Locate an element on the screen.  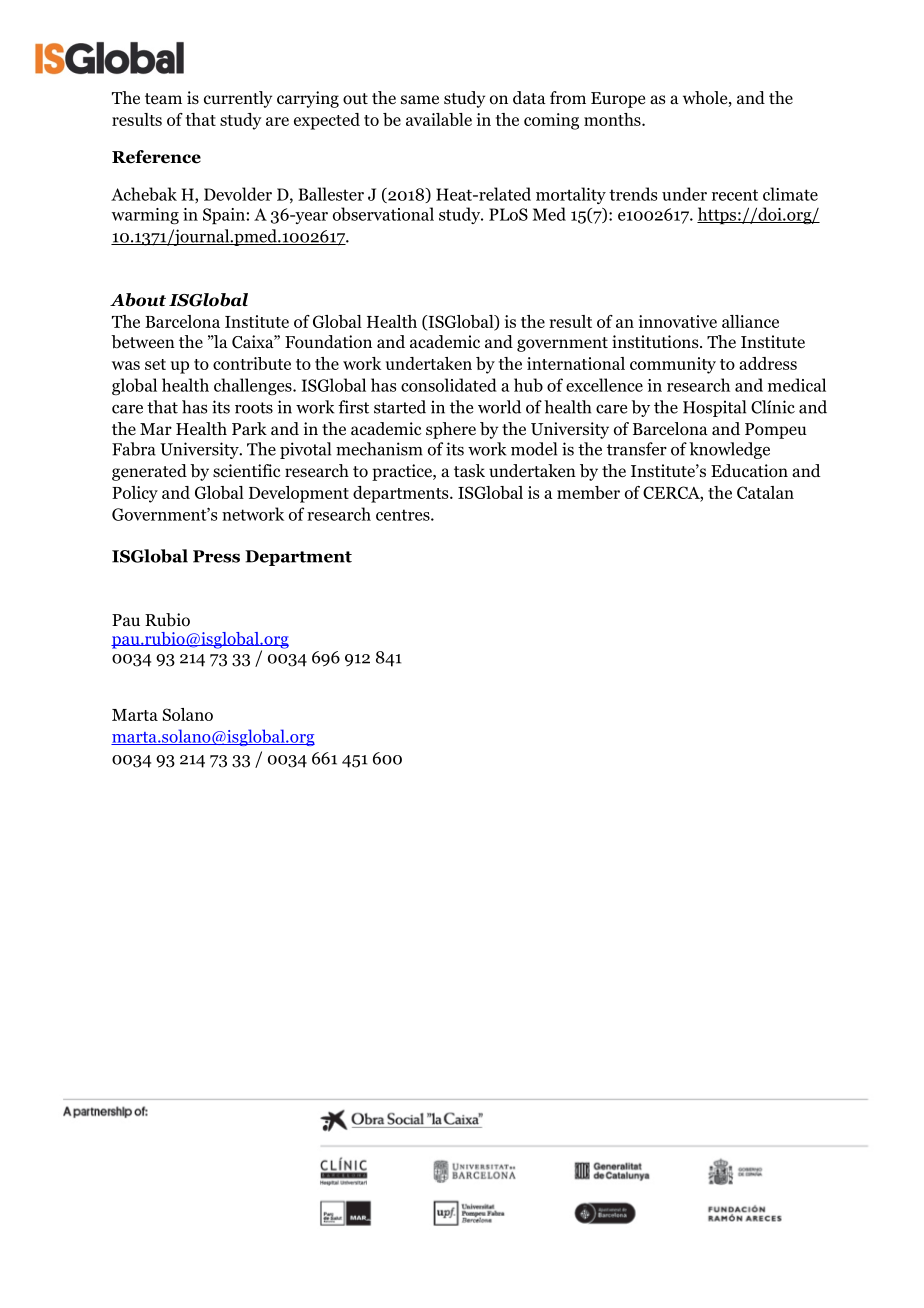
currently is located at coordinates (238, 99).
